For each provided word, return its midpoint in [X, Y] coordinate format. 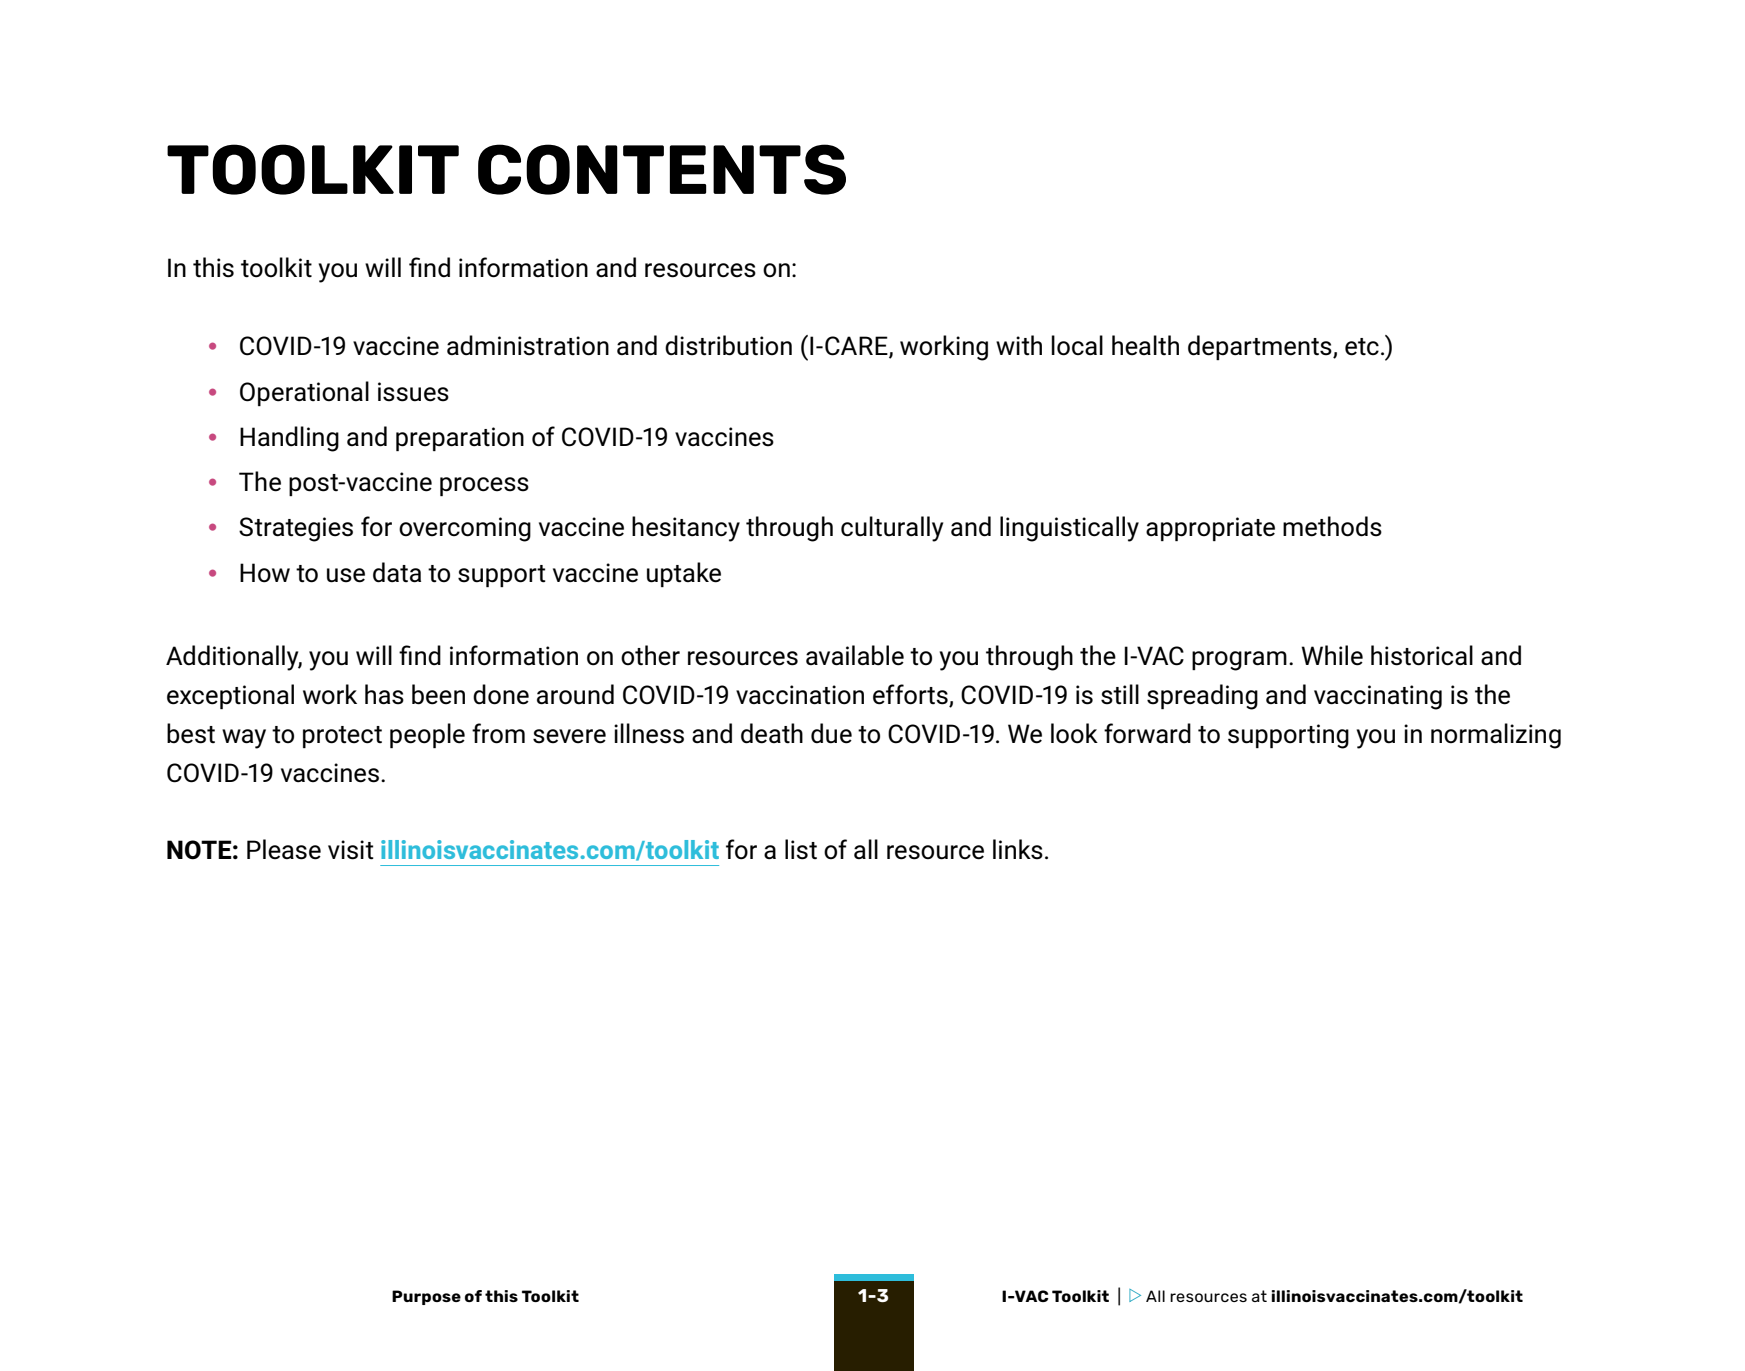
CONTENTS [662, 169]
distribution [728, 345]
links [1018, 849]
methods [1332, 526]
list [801, 849]
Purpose [426, 1297]
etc [1362, 347]
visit [351, 850]
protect [342, 737]
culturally [892, 529]
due [831, 733]
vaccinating [1378, 697]
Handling [289, 439]
